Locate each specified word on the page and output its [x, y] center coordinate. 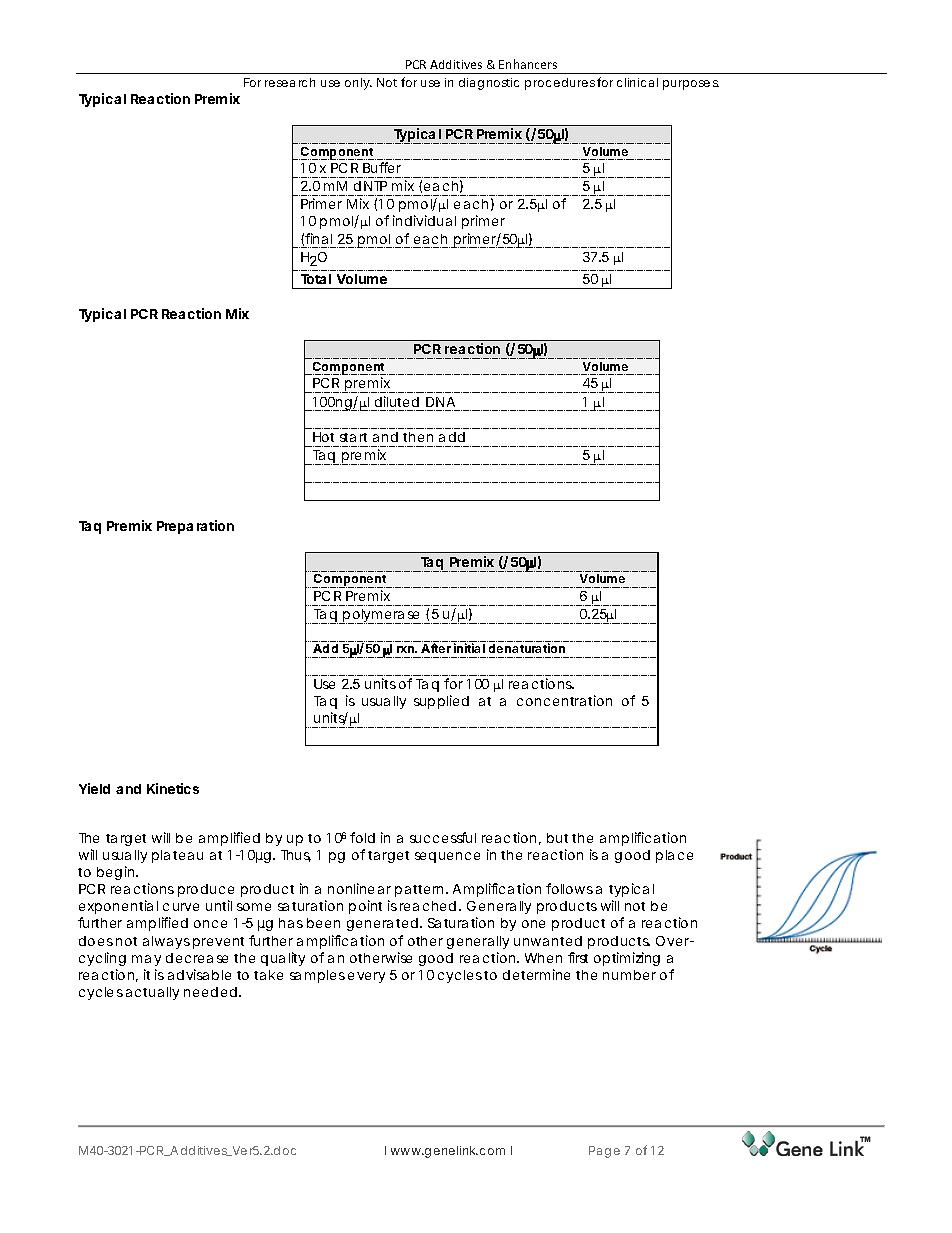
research [290, 82]
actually [152, 993]
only [358, 84]
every [366, 977]
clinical [637, 82]
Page [604, 1152]
